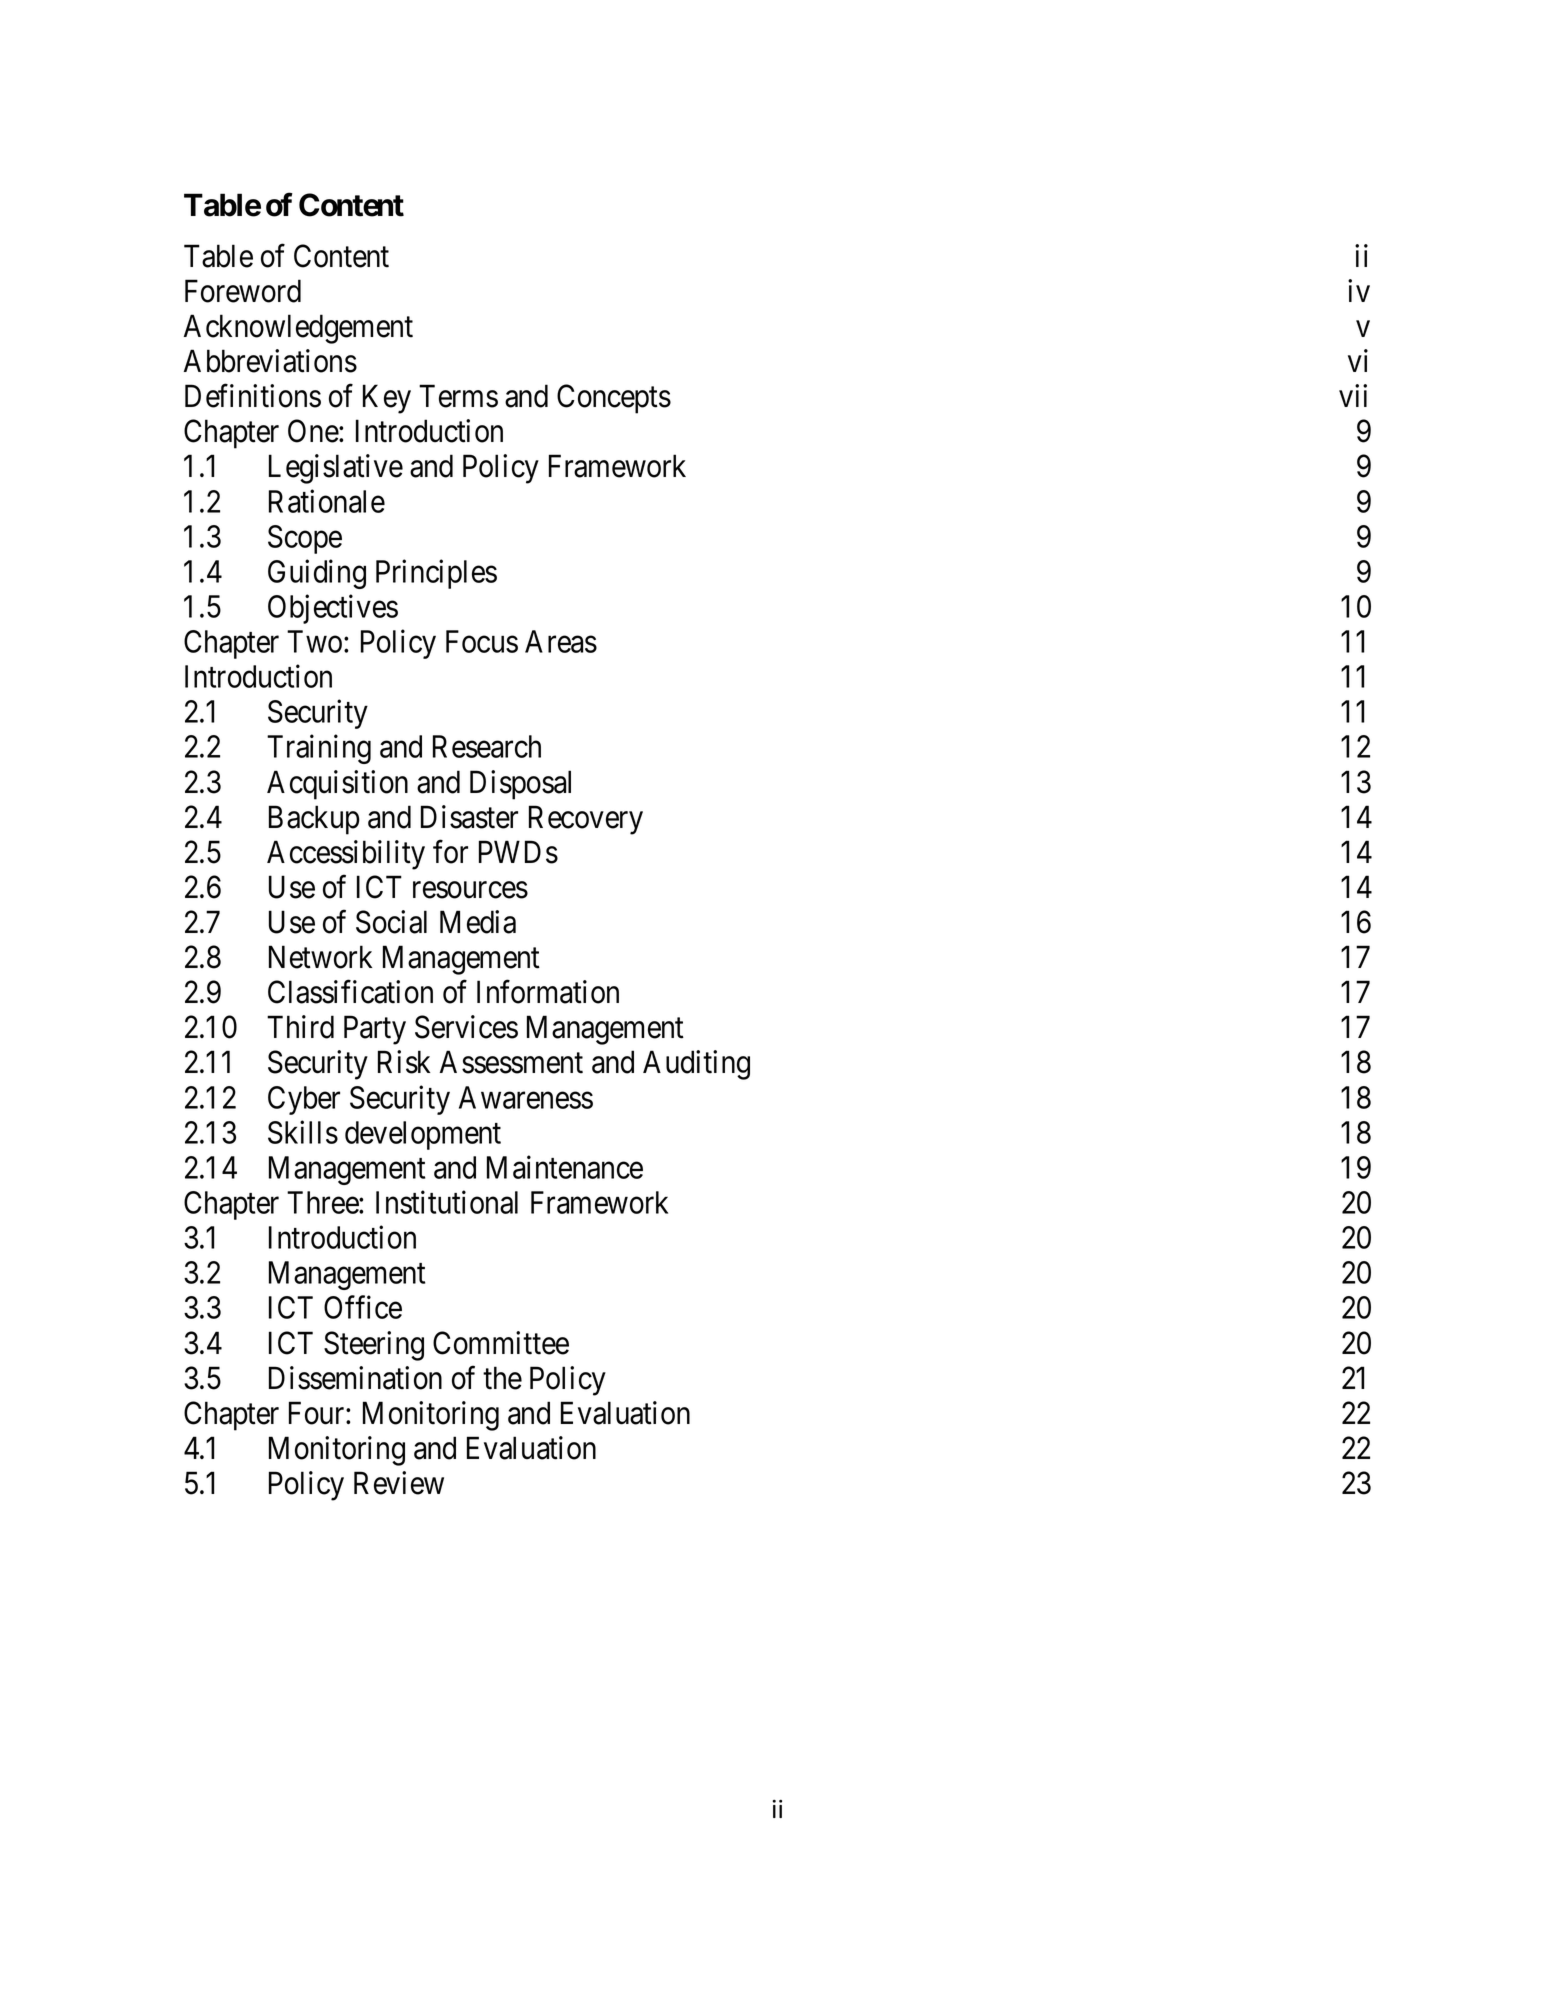  I want to click on Committee, so click(501, 1343).
